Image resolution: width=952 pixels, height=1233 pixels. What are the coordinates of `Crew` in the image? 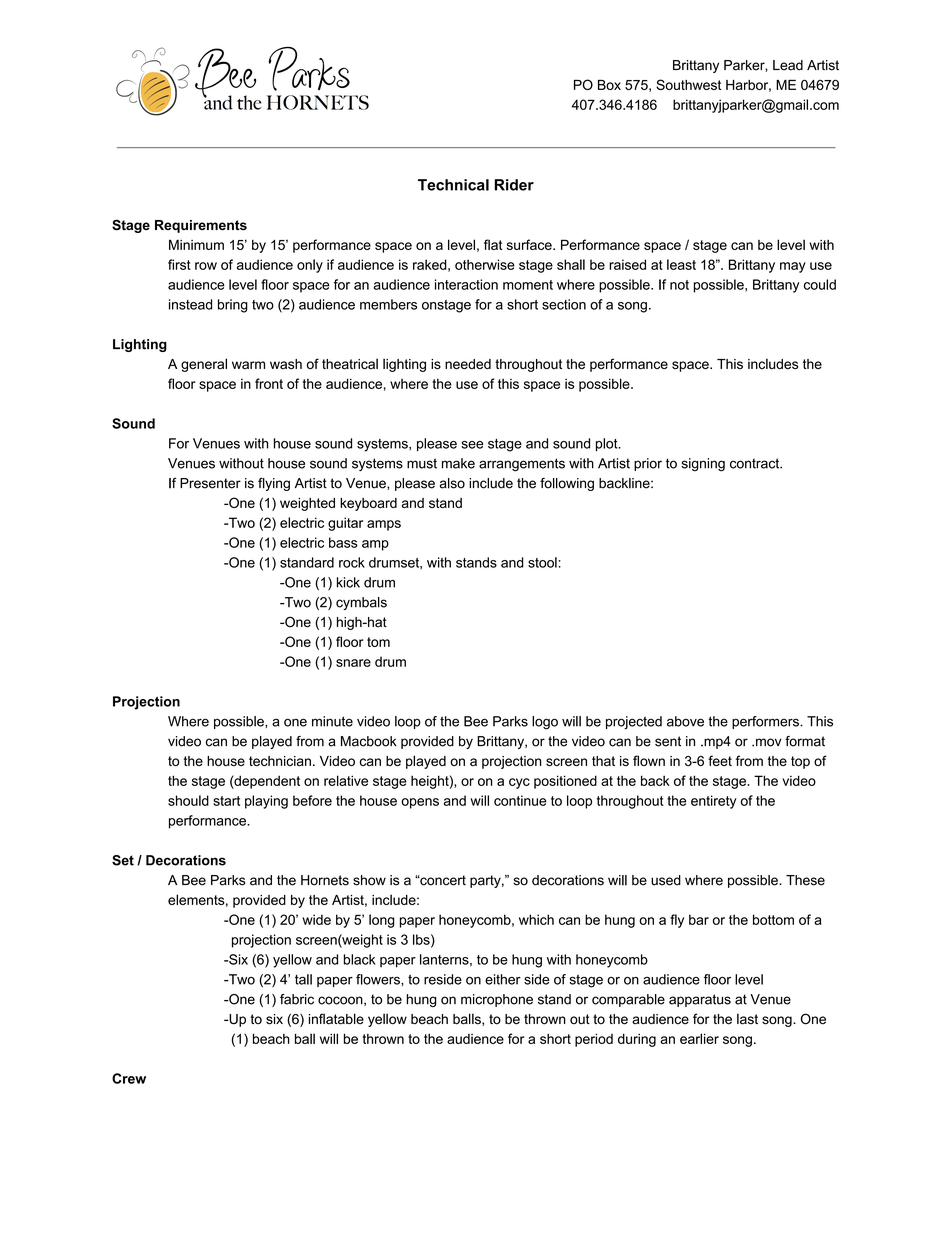 It's located at (129, 1078).
